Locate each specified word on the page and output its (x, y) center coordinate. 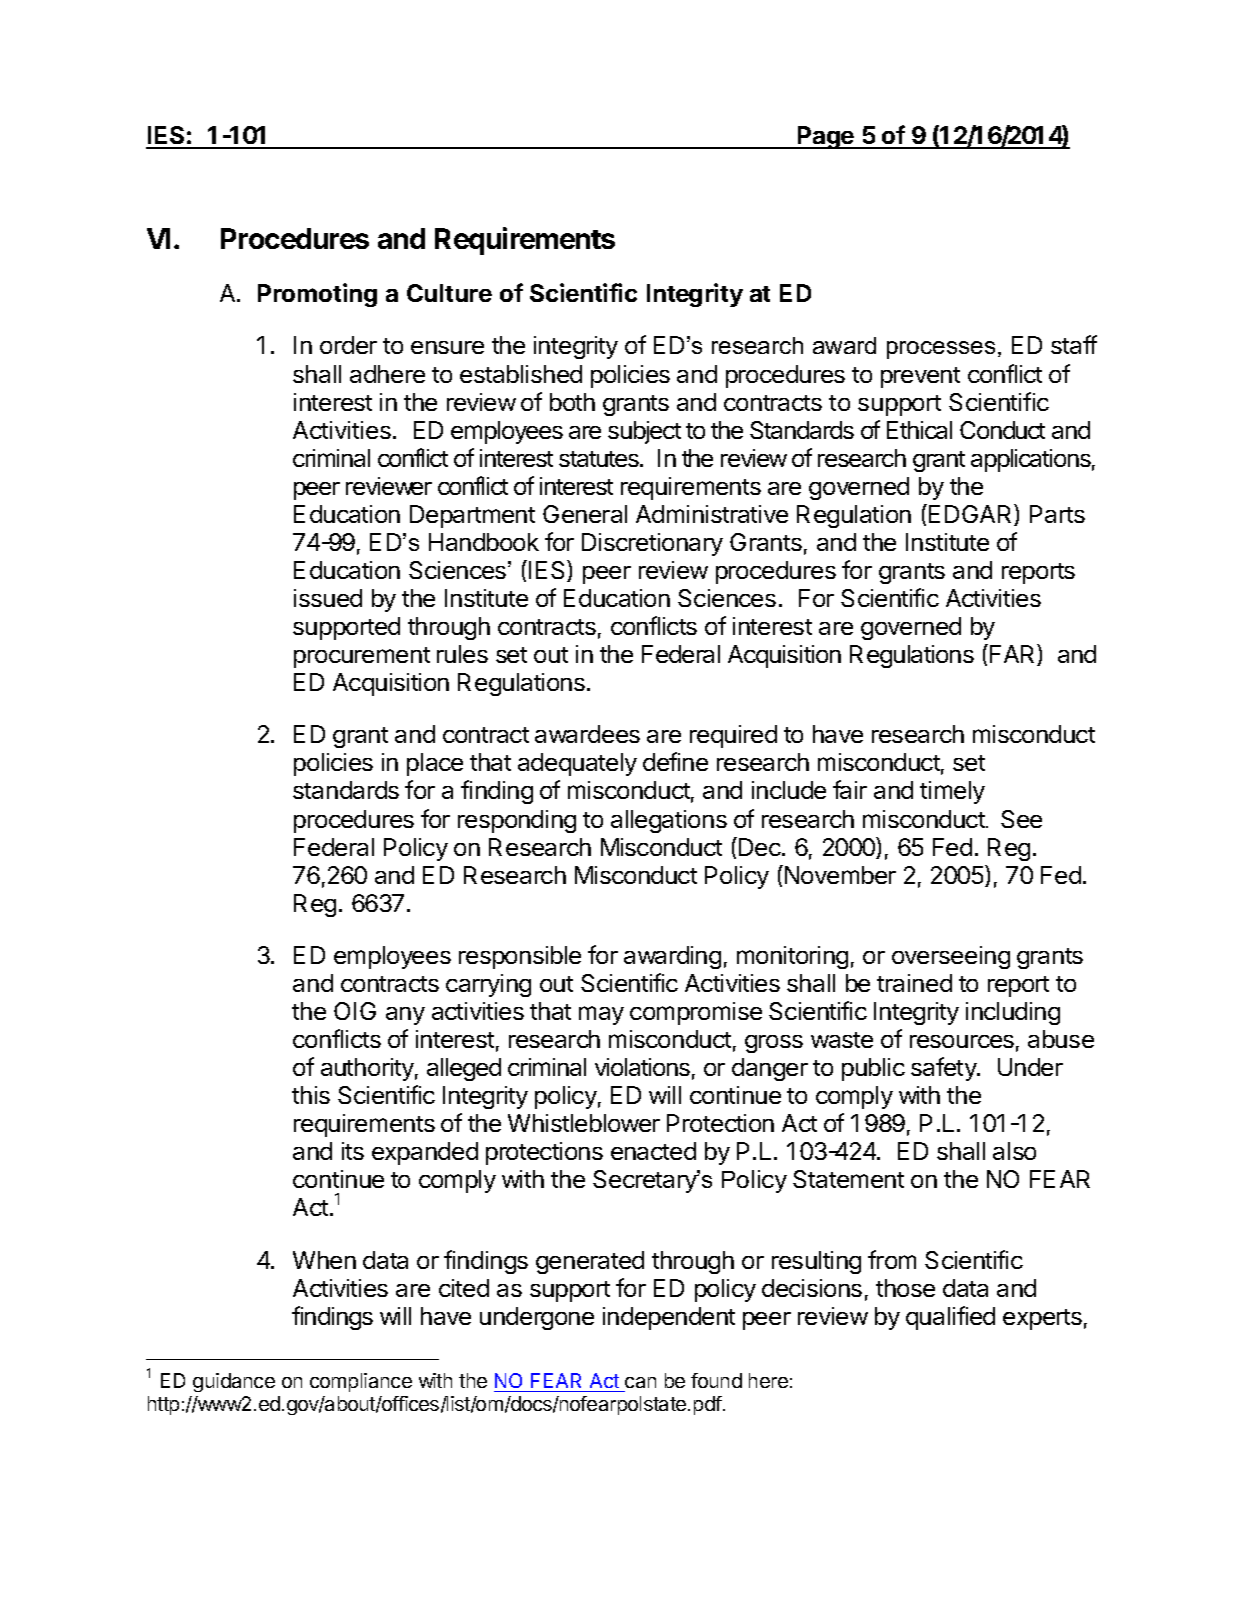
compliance (361, 1382)
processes (941, 350)
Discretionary (652, 544)
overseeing (951, 957)
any (405, 1016)
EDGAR (972, 515)
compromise (696, 1013)
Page (825, 137)
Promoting (317, 295)
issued (328, 598)
